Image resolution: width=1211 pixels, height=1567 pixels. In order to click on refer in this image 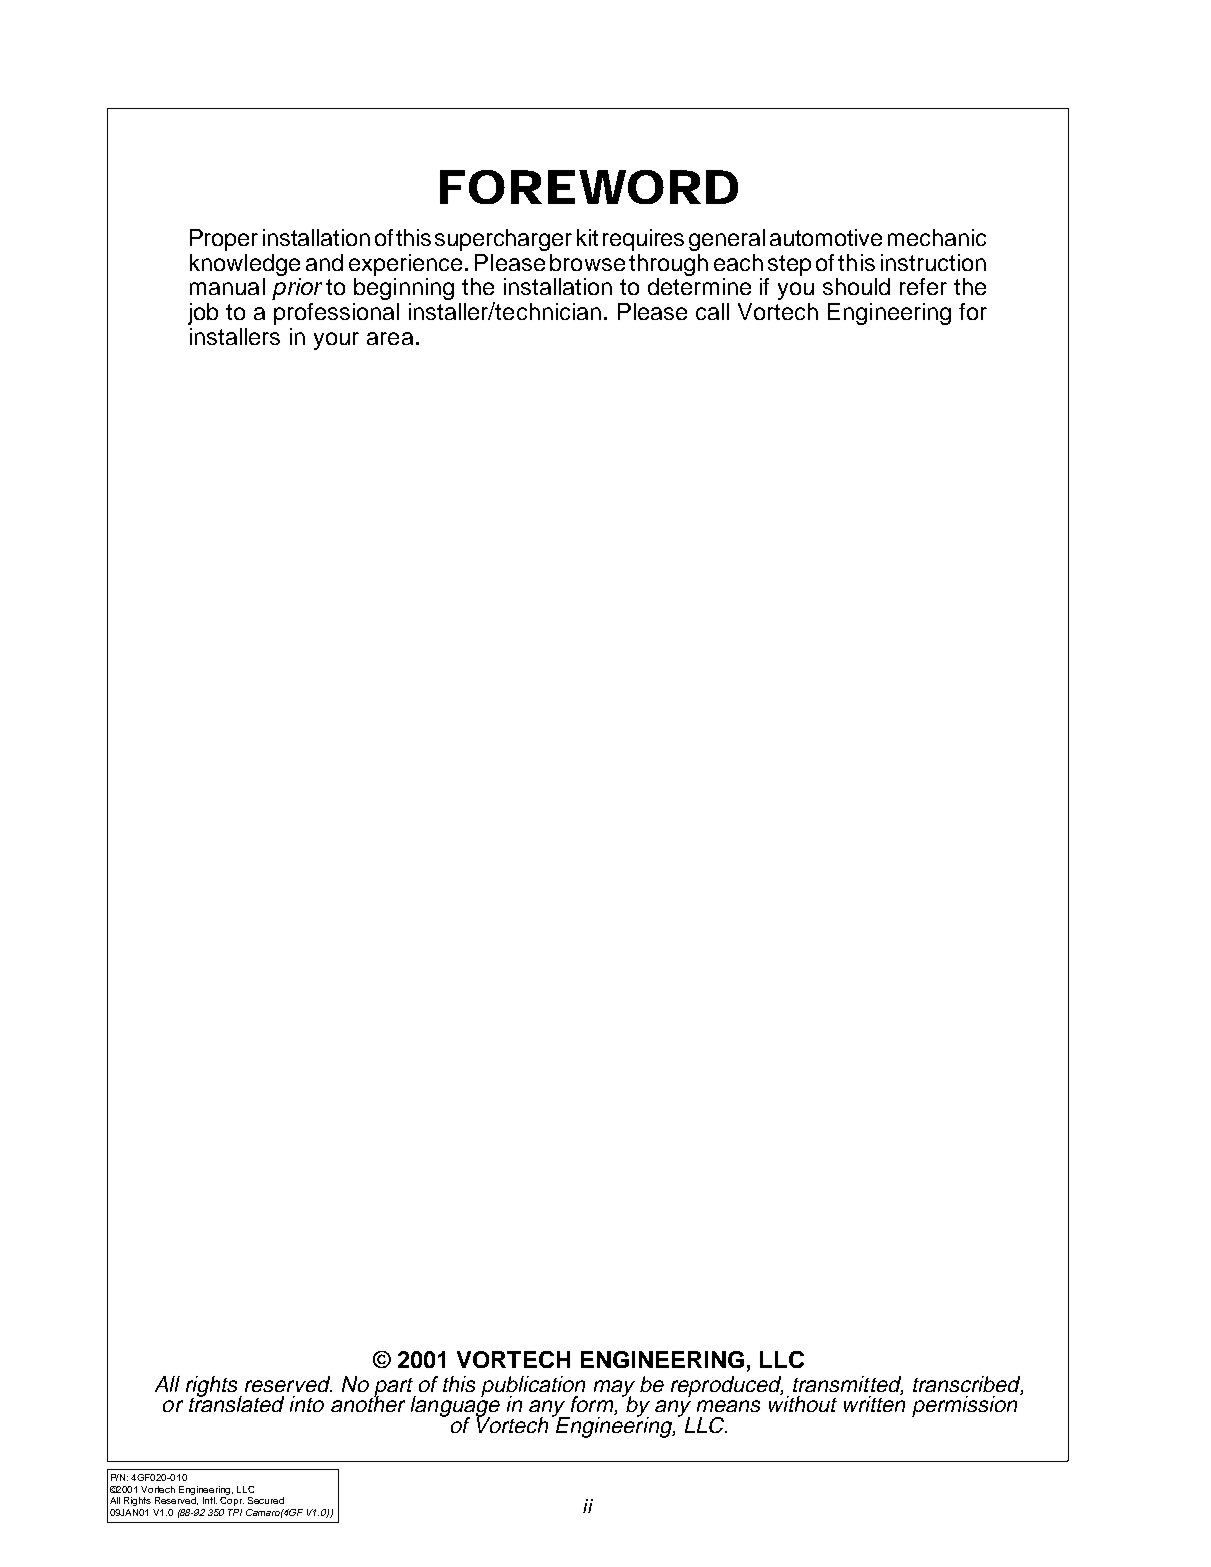, I will do `click(923, 286)`.
